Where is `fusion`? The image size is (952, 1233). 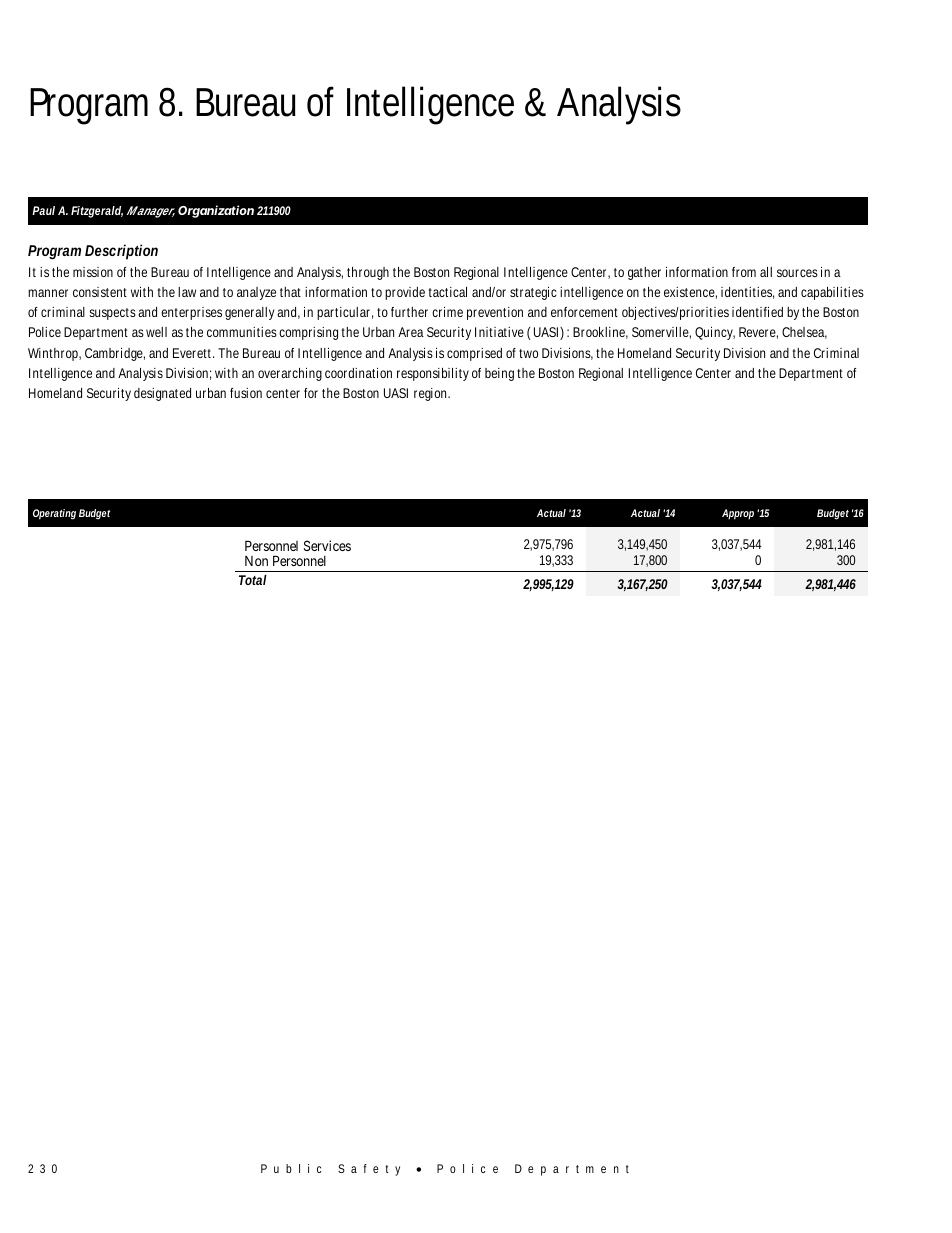
fusion is located at coordinates (246, 393).
